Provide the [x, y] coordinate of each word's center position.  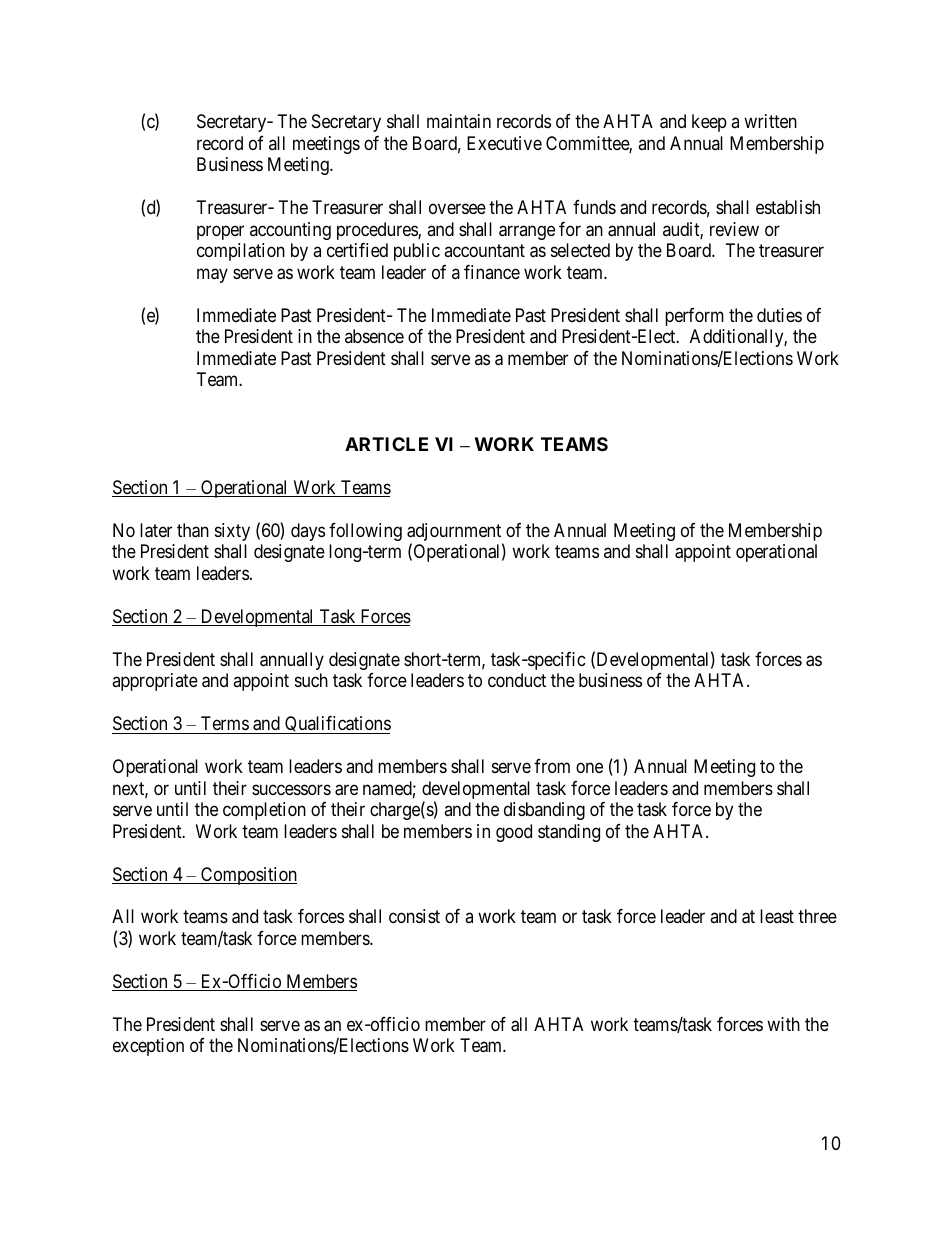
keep [709, 123]
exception [148, 1047]
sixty [232, 532]
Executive [504, 143]
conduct [517, 680]
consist [414, 916]
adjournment [455, 533]
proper [220, 232]
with [783, 1024]
